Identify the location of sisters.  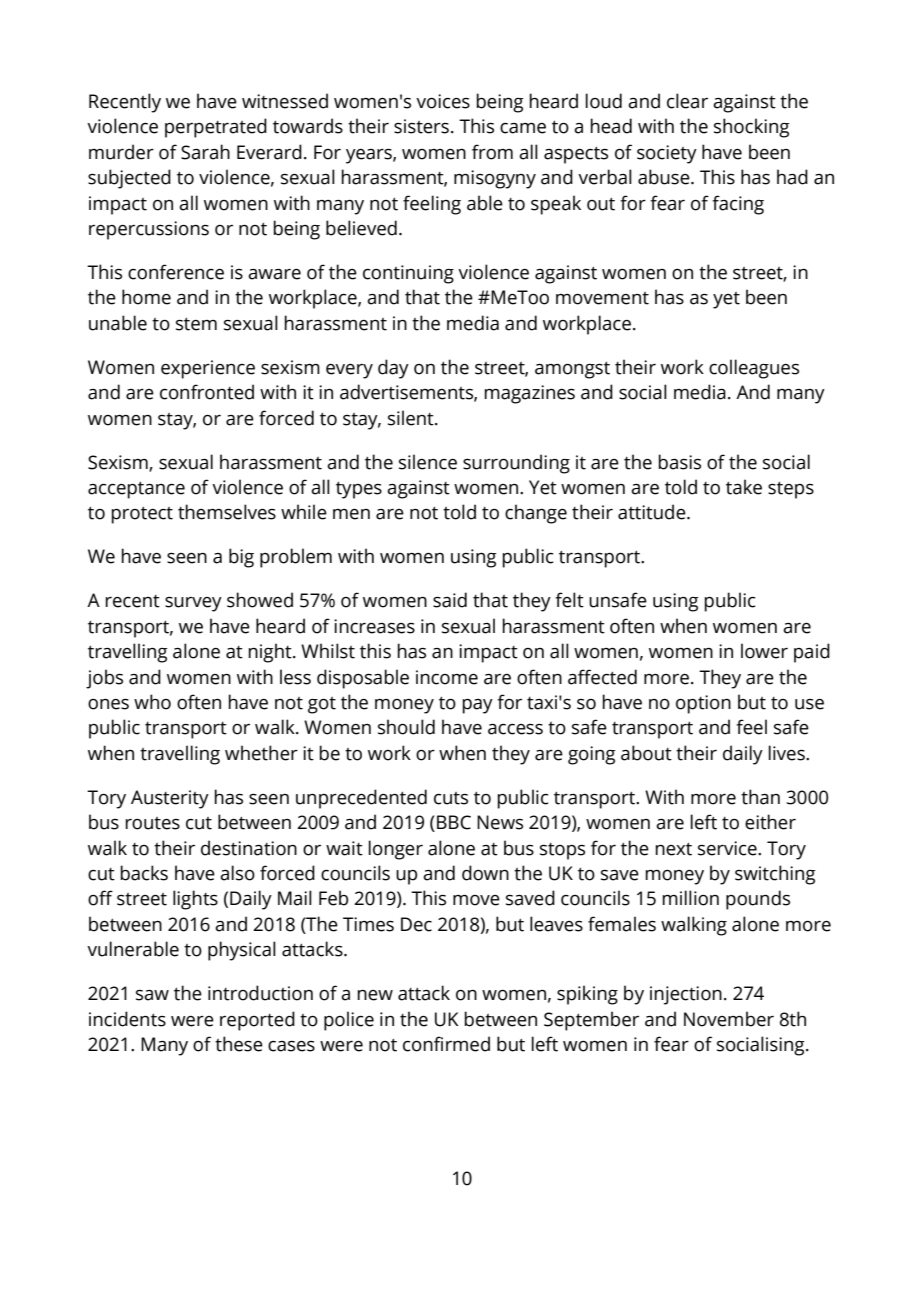
(421, 126).
